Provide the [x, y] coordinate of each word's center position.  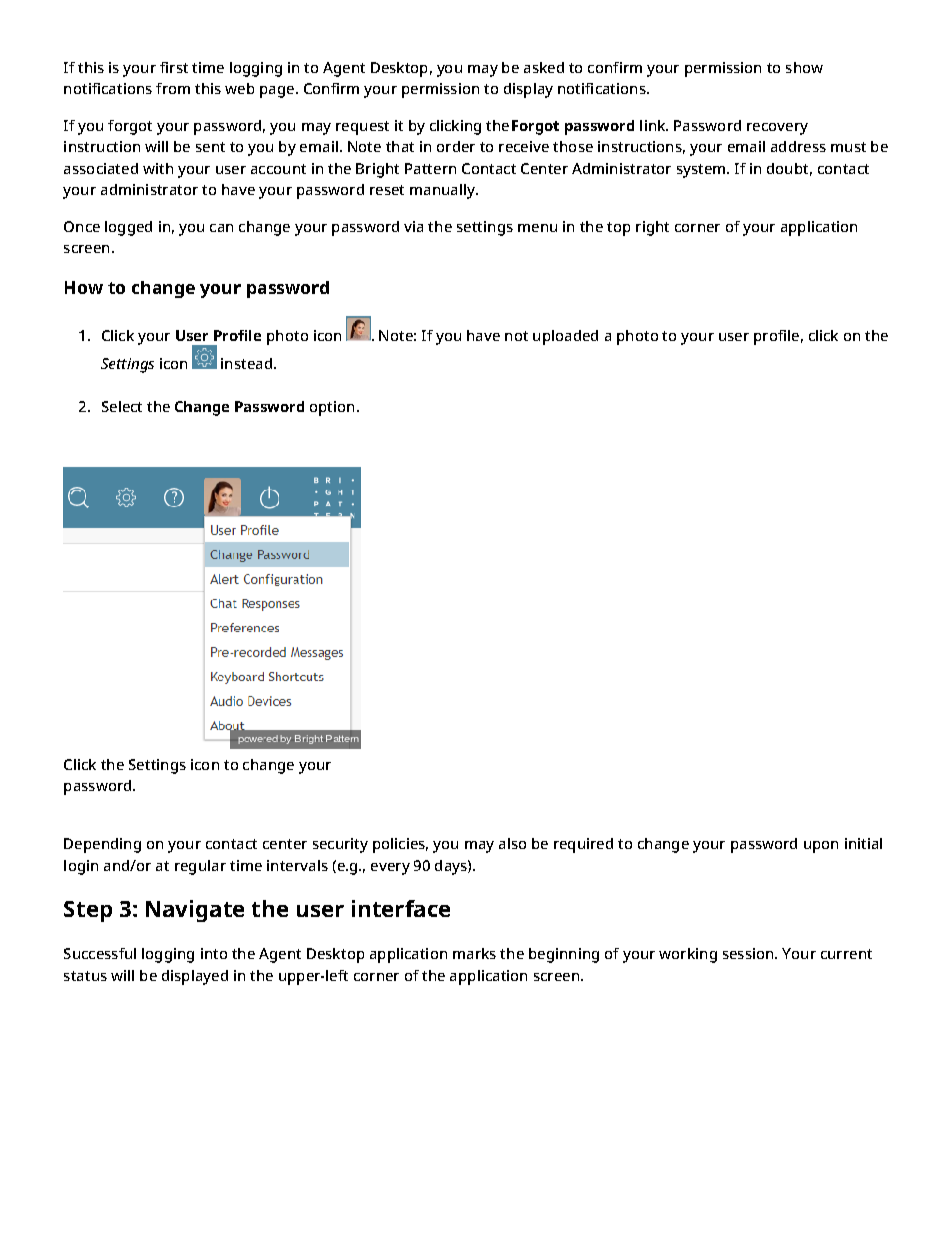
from [173, 88]
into [214, 953]
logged [128, 228]
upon [821, 847]
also [512, 843]
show [804, 67]
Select [122, 406]
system [702, 171]
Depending [102, 845]
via [413, 226]
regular [200, 867]
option [332, 408]
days [452, 867]
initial [863, 843]
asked [544, 67]
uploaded [565, 337]
